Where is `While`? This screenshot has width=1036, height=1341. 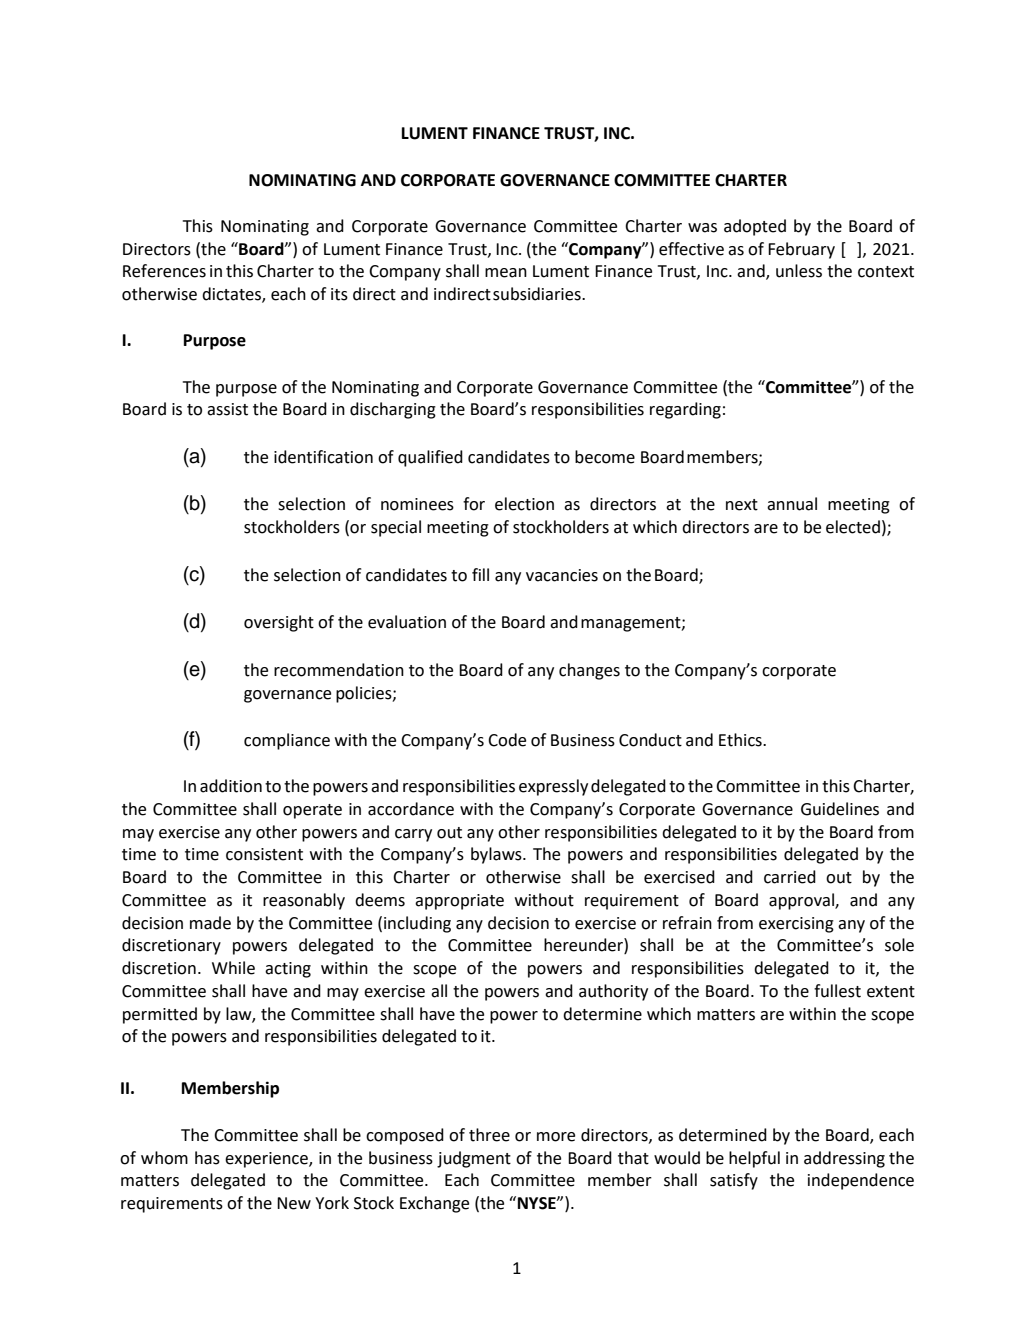 While is located at coordinates (233, 968).
